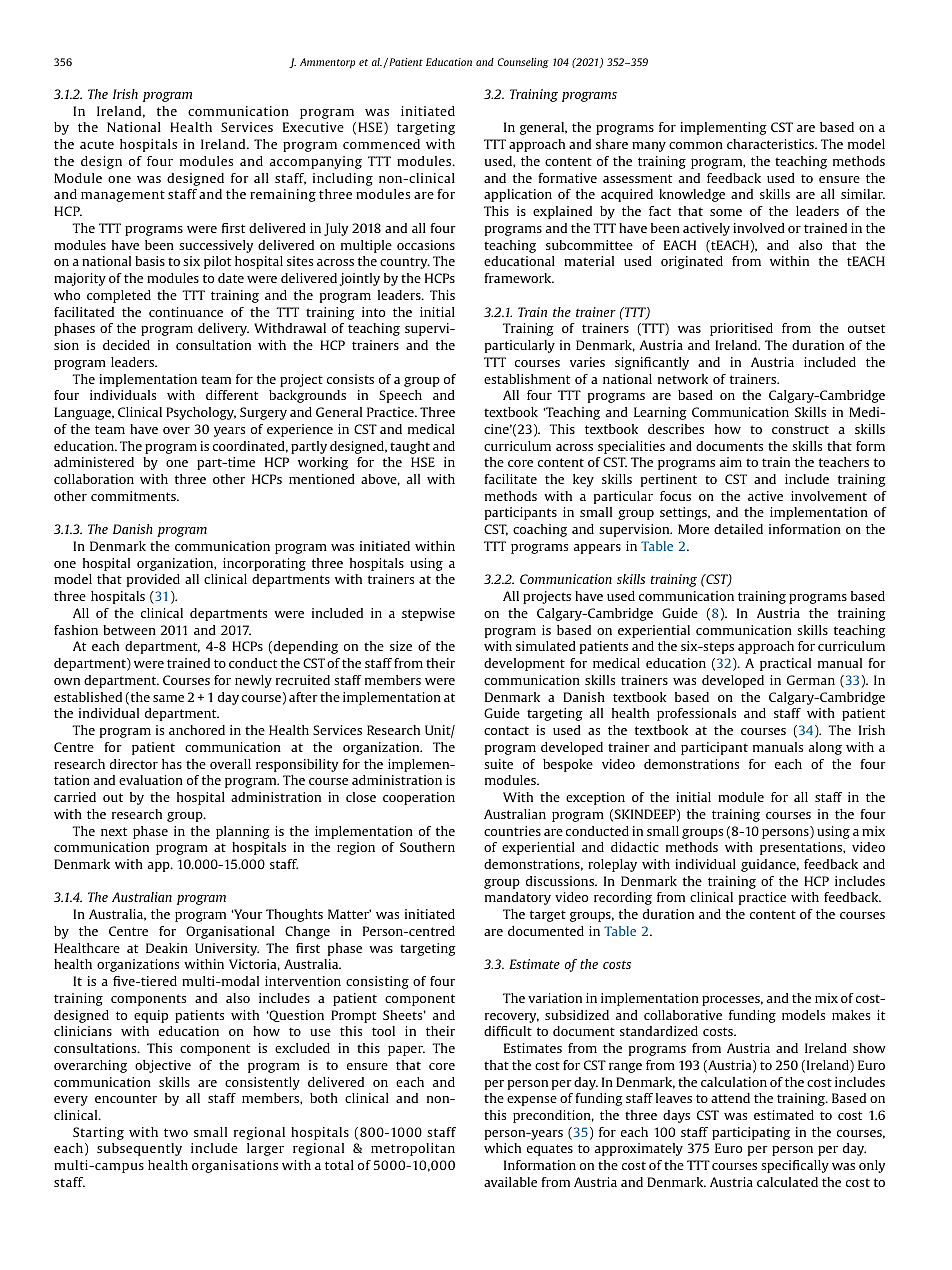 The image size is (952, 1270). What do you see at coordinates (400, 396) in the document?
I see `Speech` at bounding box center [400, 396].
